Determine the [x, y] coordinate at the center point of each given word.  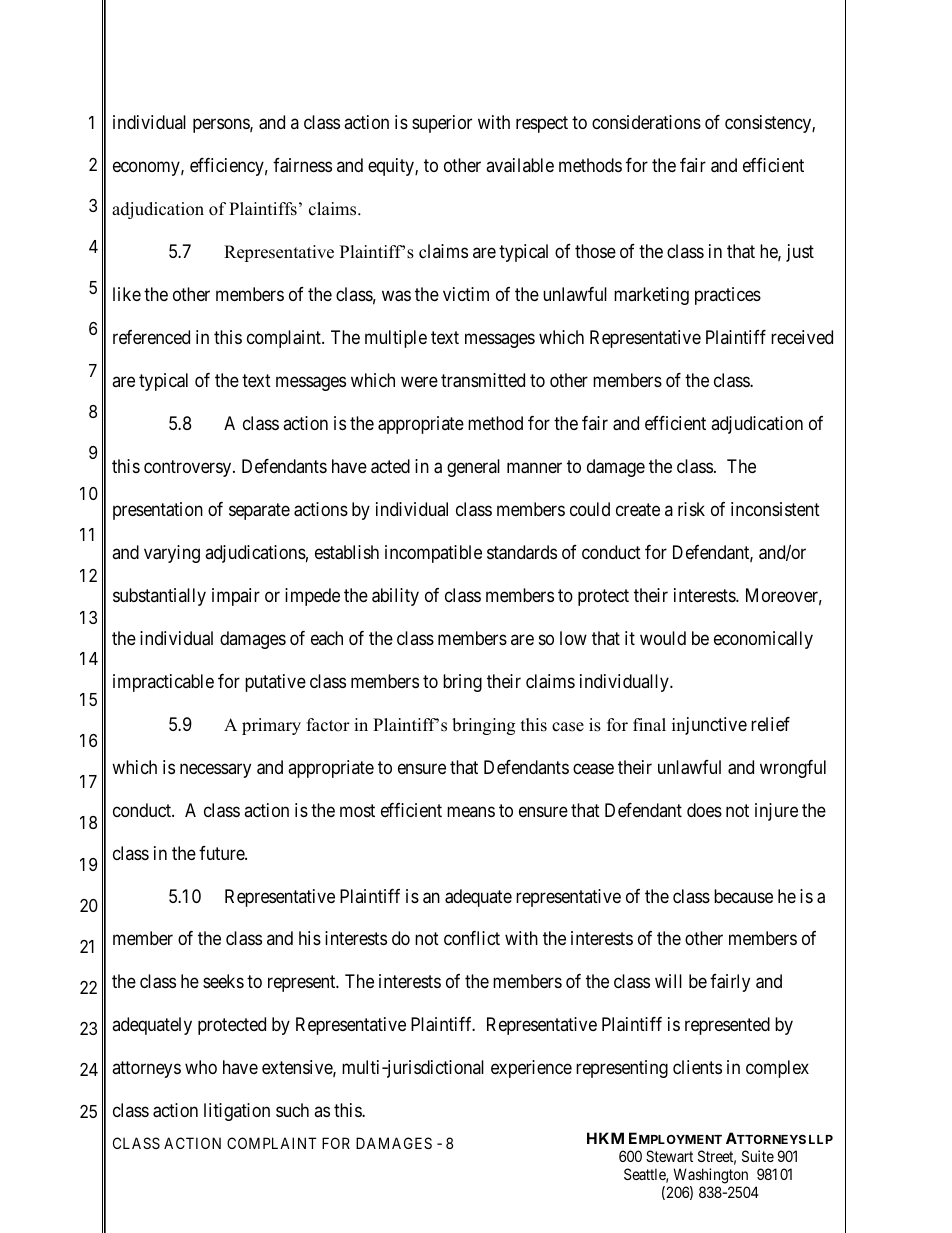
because [743, 896]
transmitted [483, 380]
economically [763, 640]
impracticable [163, 683]
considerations [646, 122]
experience [531, 1069]
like [127, 294]
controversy [189, 468]
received [802, 337]
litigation [237, 1112]
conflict [472, 938]
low [573, 638]
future [222, 853]
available [520, 165]
